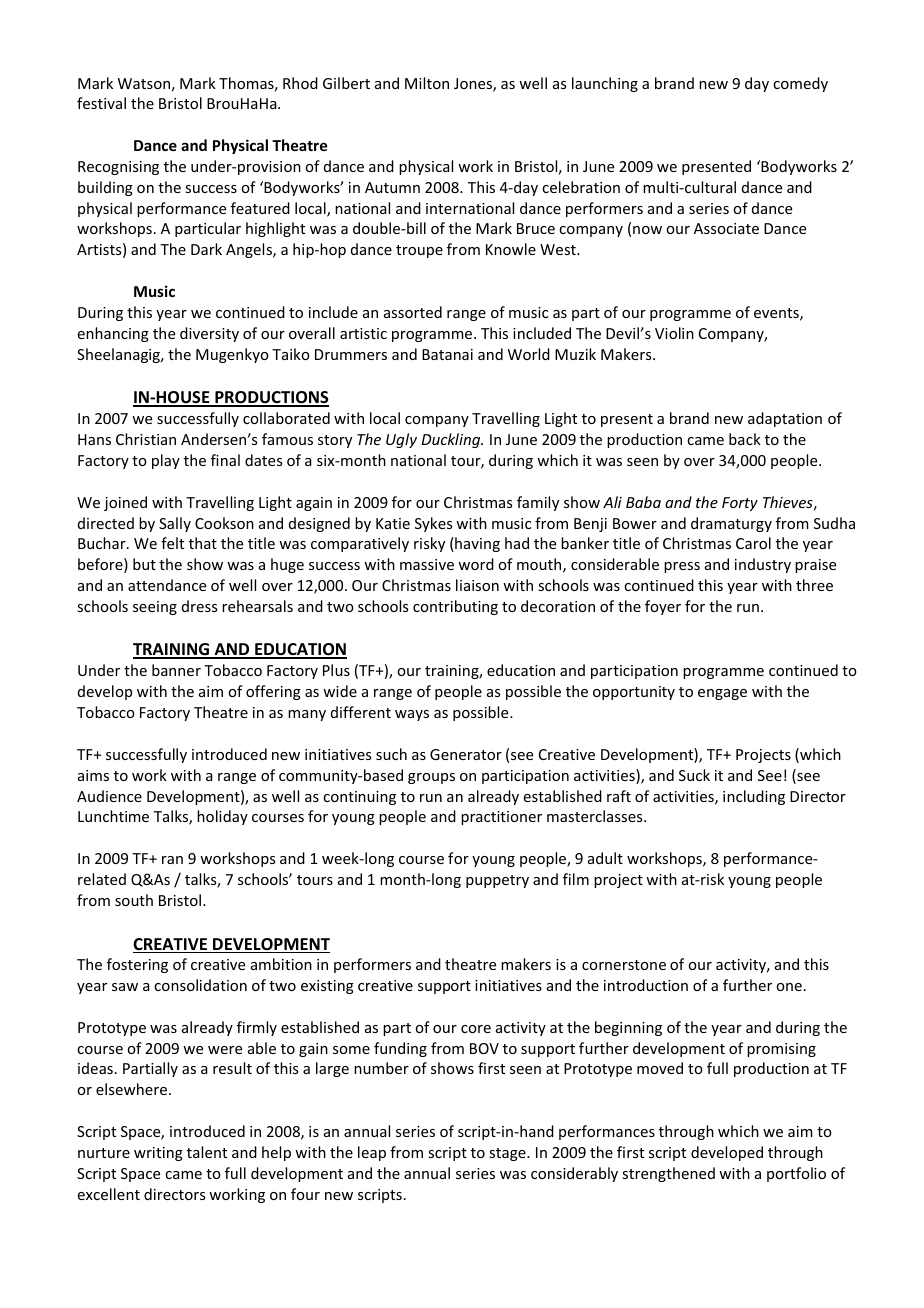  I want to click on festival, so click(101, 103).
